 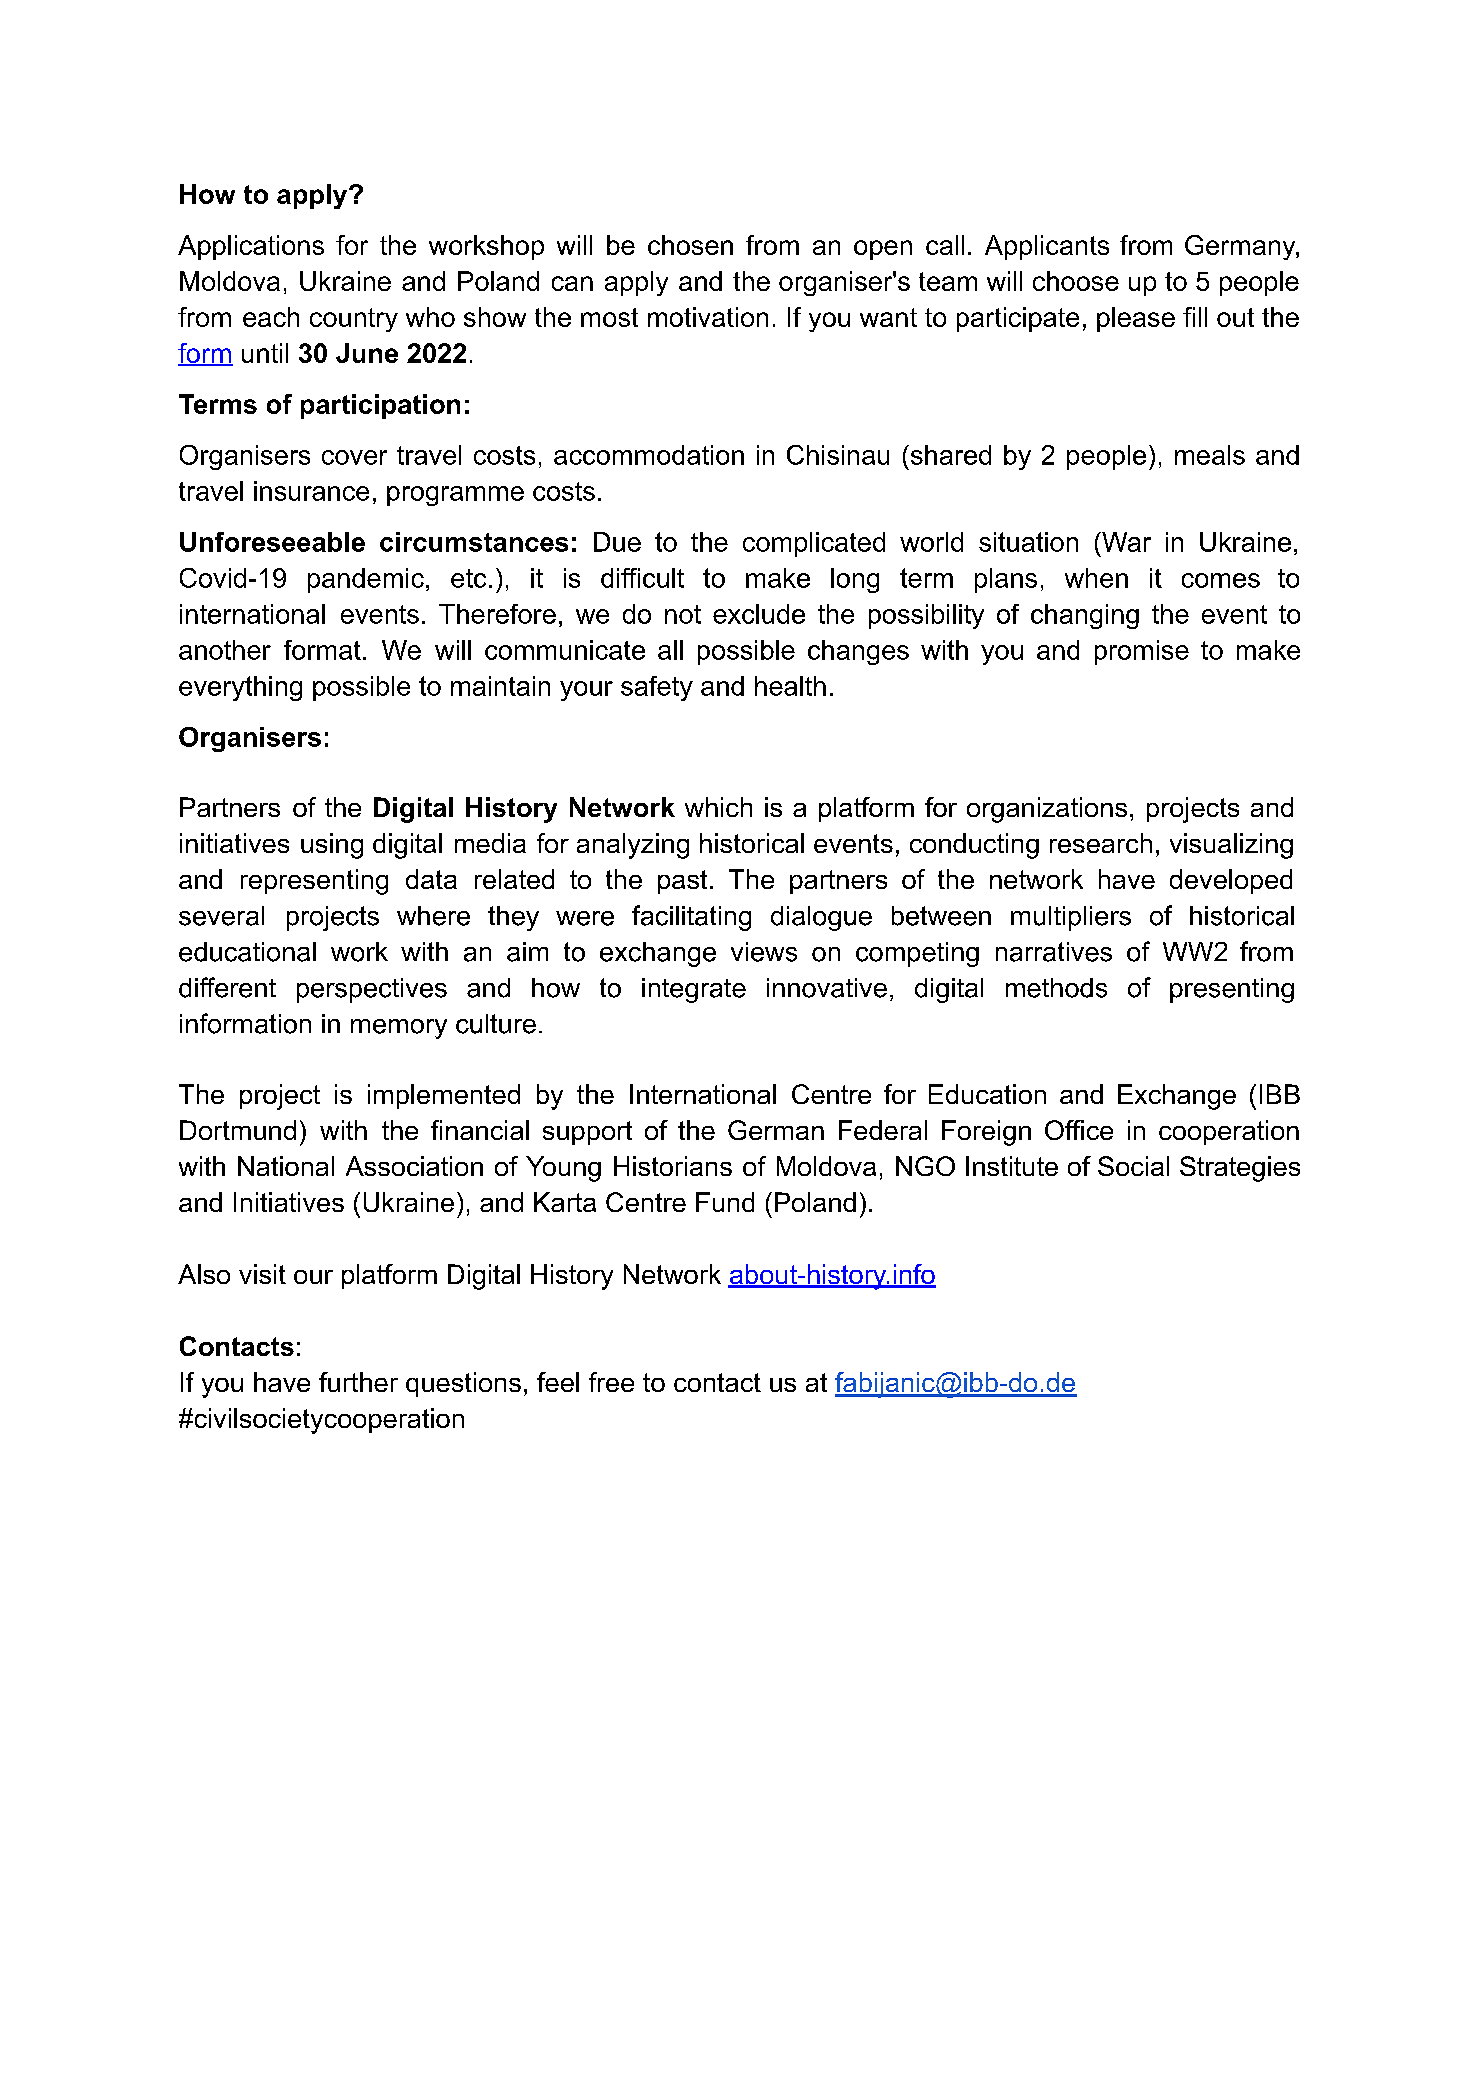 What do you see at coordinates (225, 650) in the image?
I see `another` at bounding box center [225, 650].
